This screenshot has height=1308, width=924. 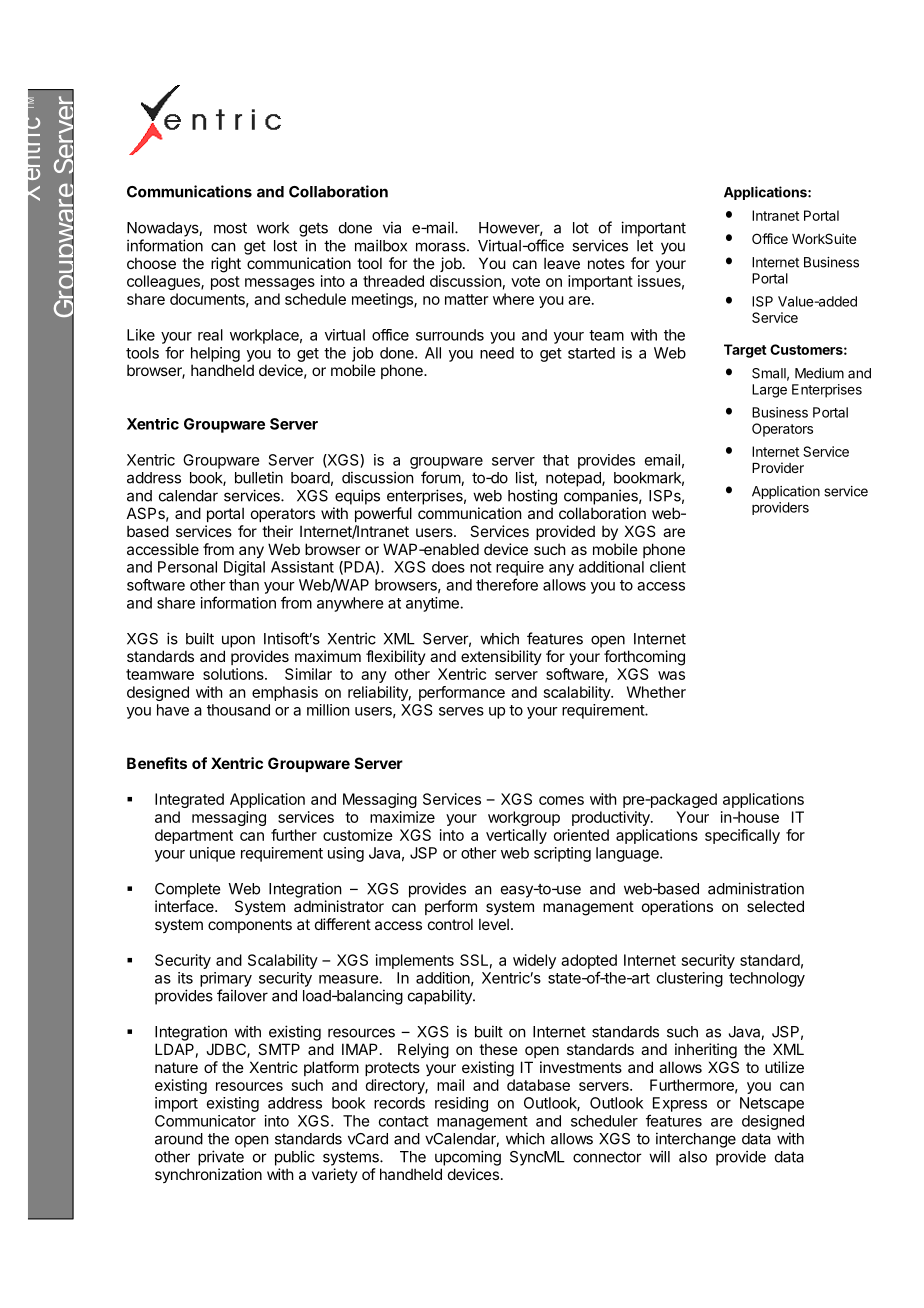 I want to click on upcoming, so click(x=468, y=1158).
